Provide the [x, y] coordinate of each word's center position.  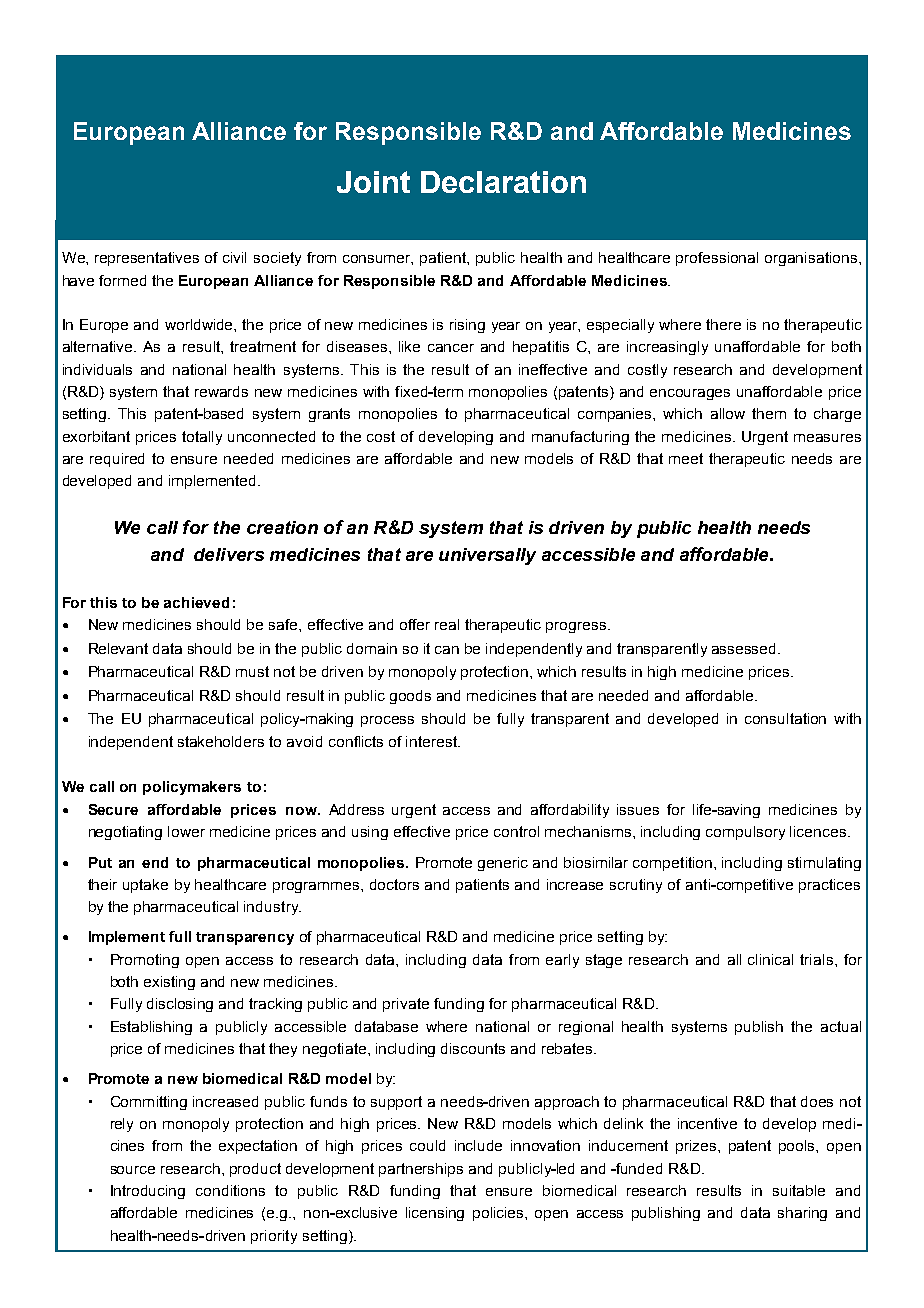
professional [717, 259]
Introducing [148, 1192]
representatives [147, 259]
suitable [799, 1190]
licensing [435, 1214]
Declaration [503, 182]
